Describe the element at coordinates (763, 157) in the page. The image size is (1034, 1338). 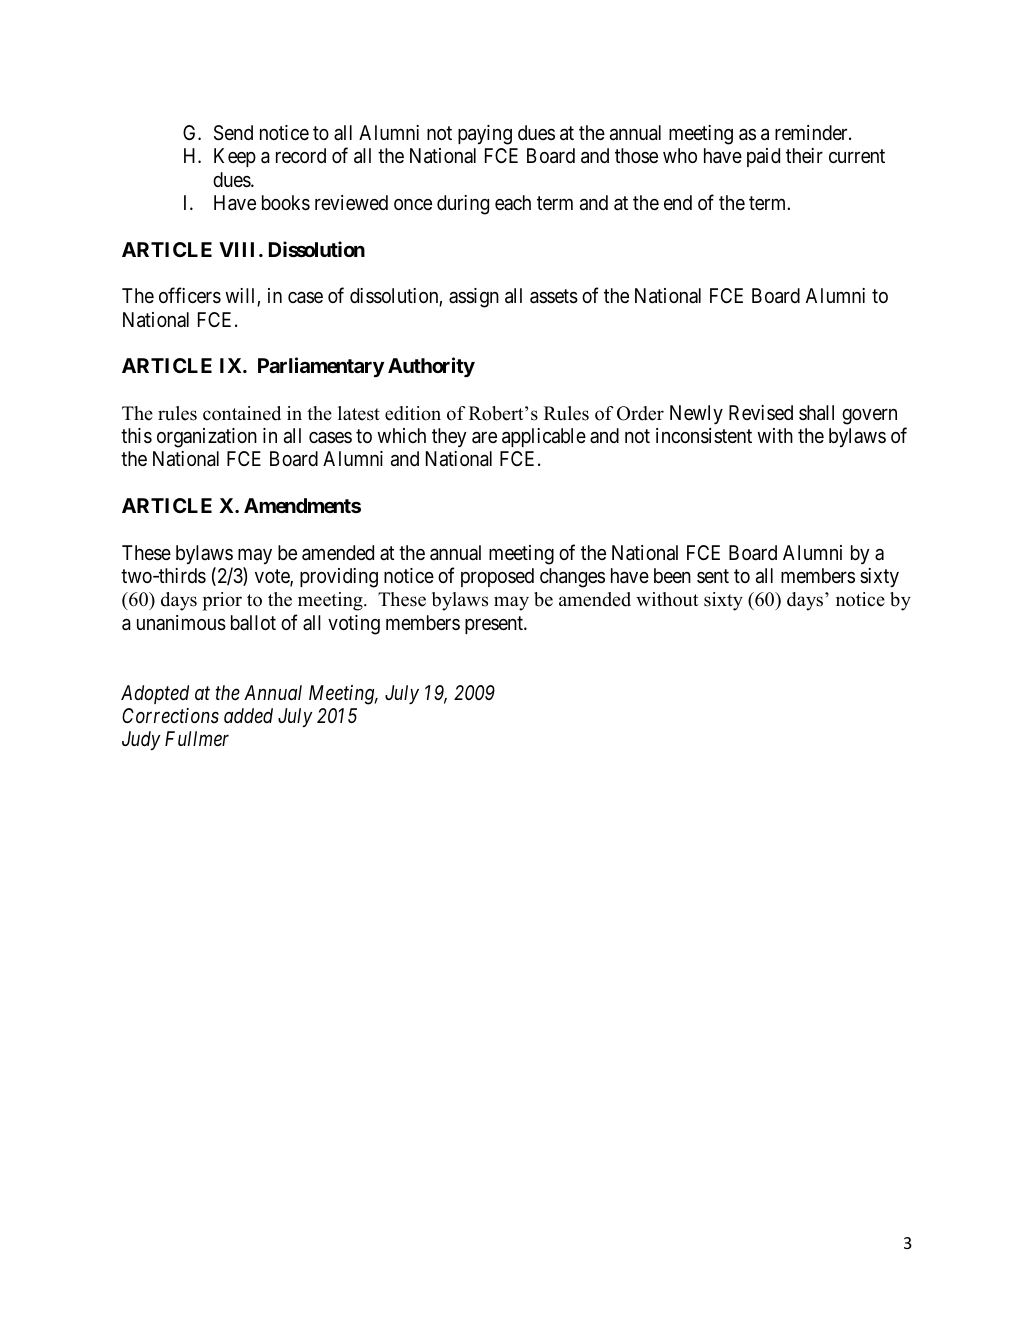
I see `paid` at that location.
